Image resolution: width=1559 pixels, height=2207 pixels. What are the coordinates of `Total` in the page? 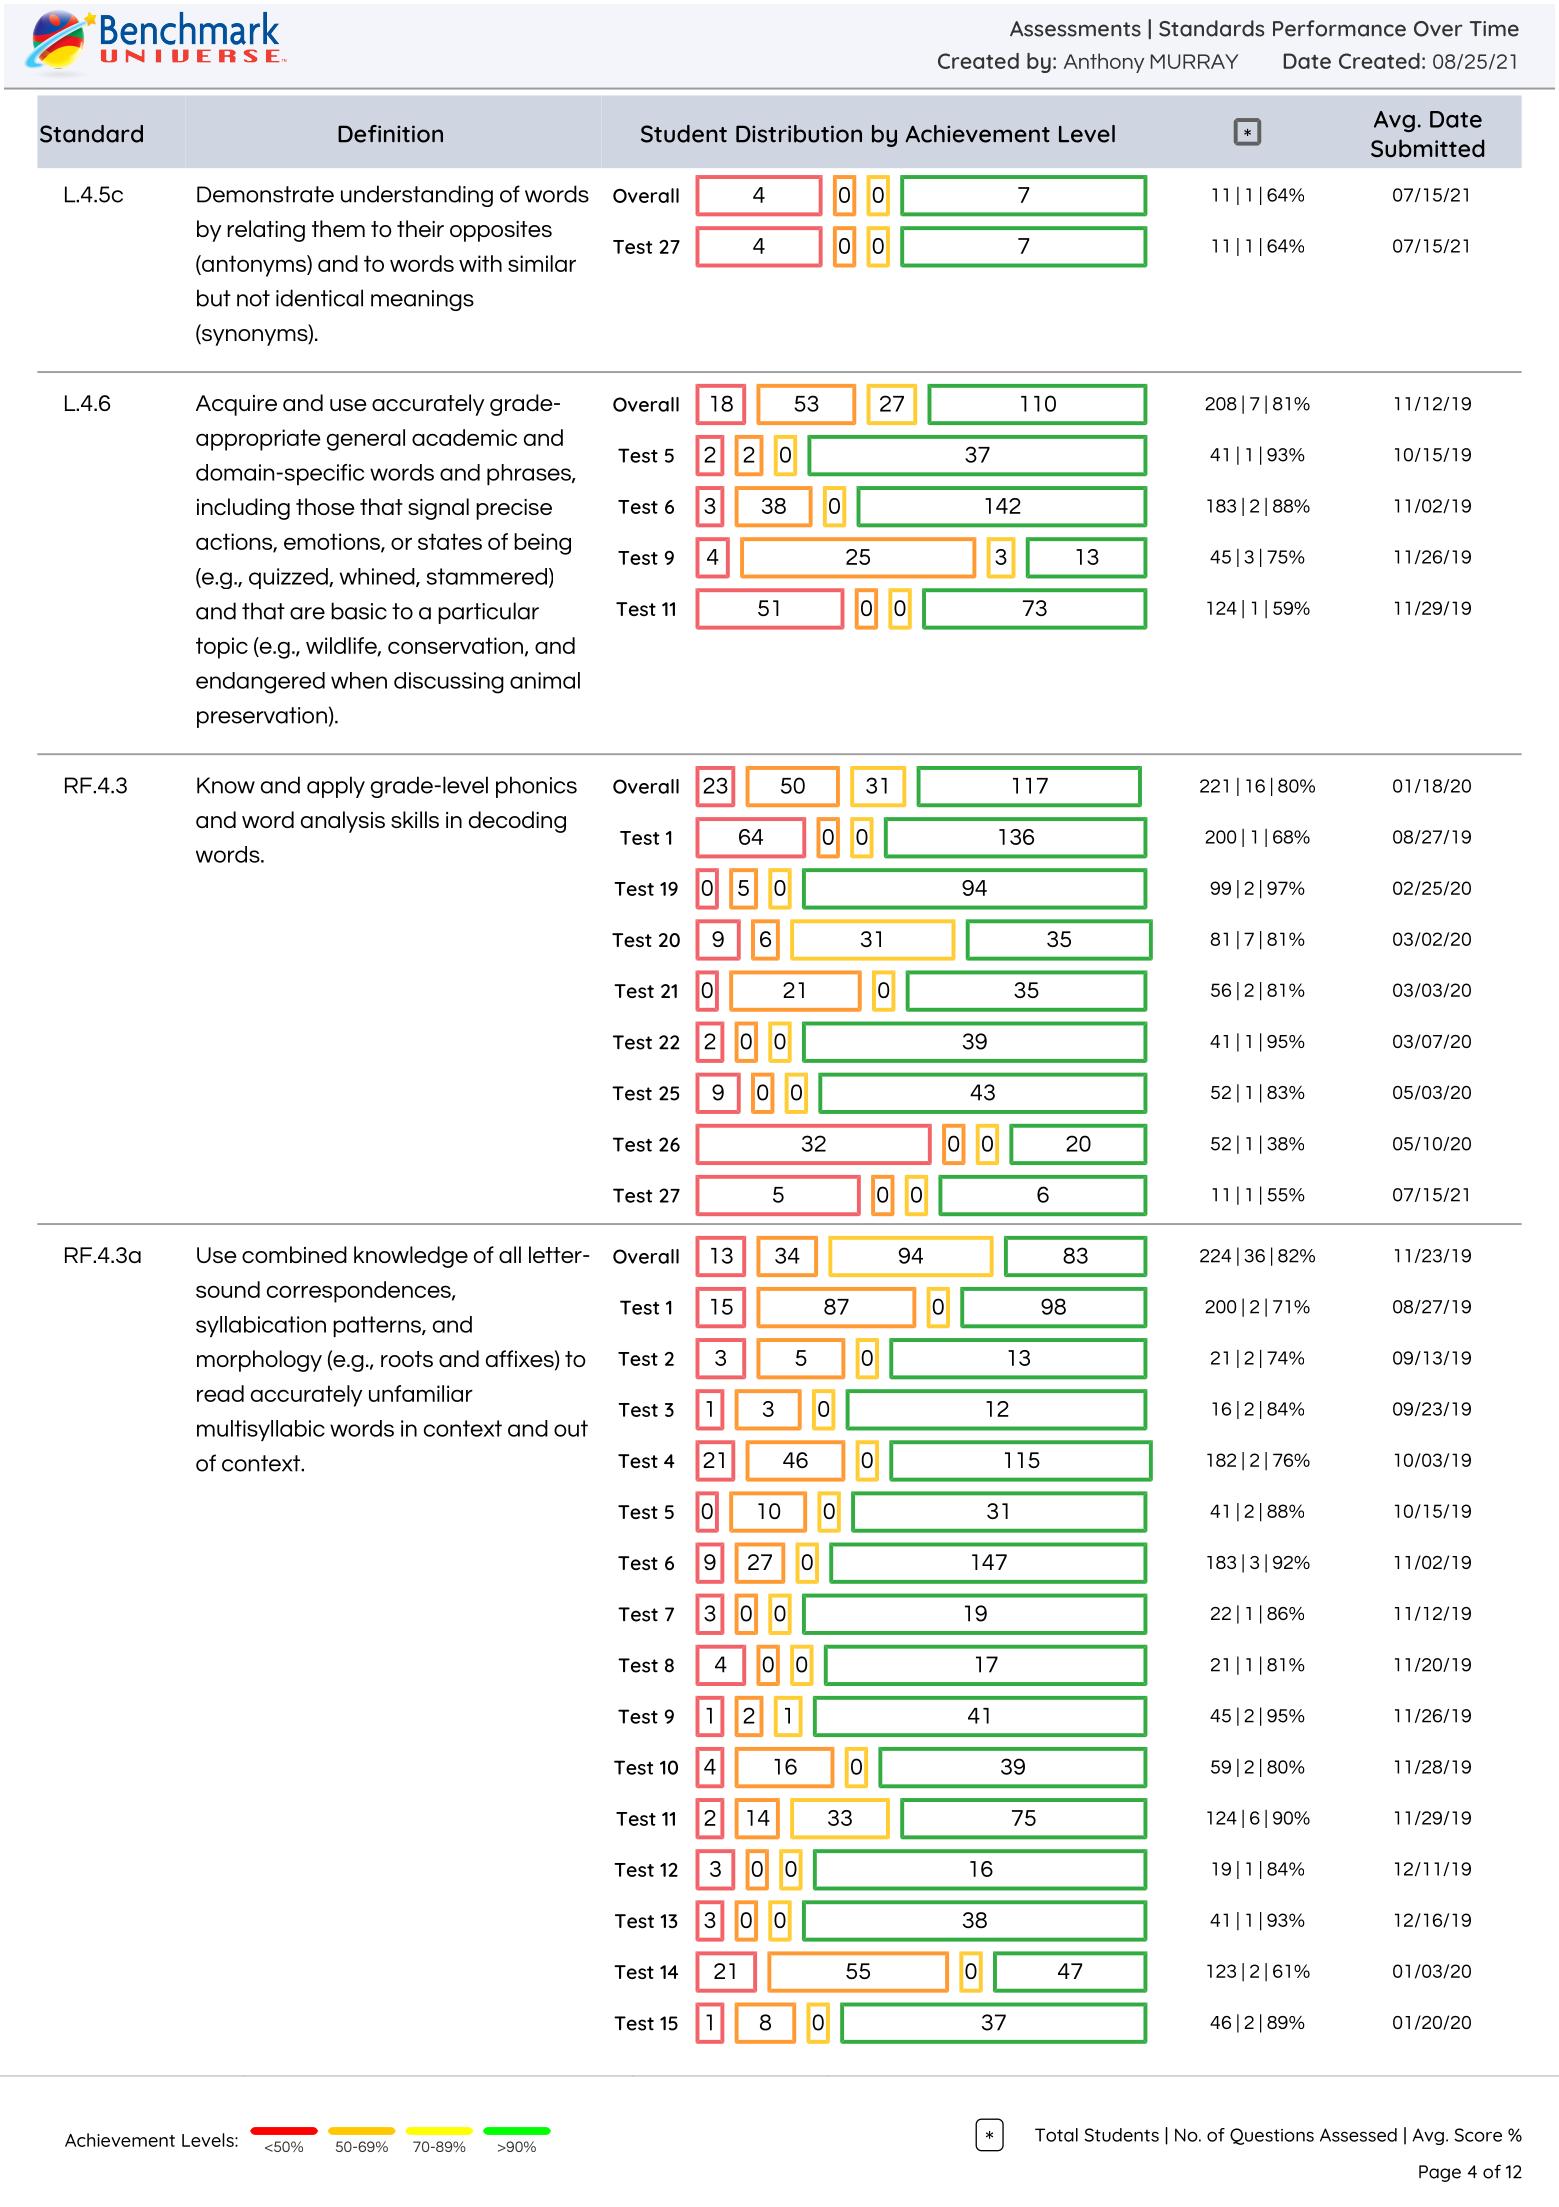 It's located at (1056, 2135).
